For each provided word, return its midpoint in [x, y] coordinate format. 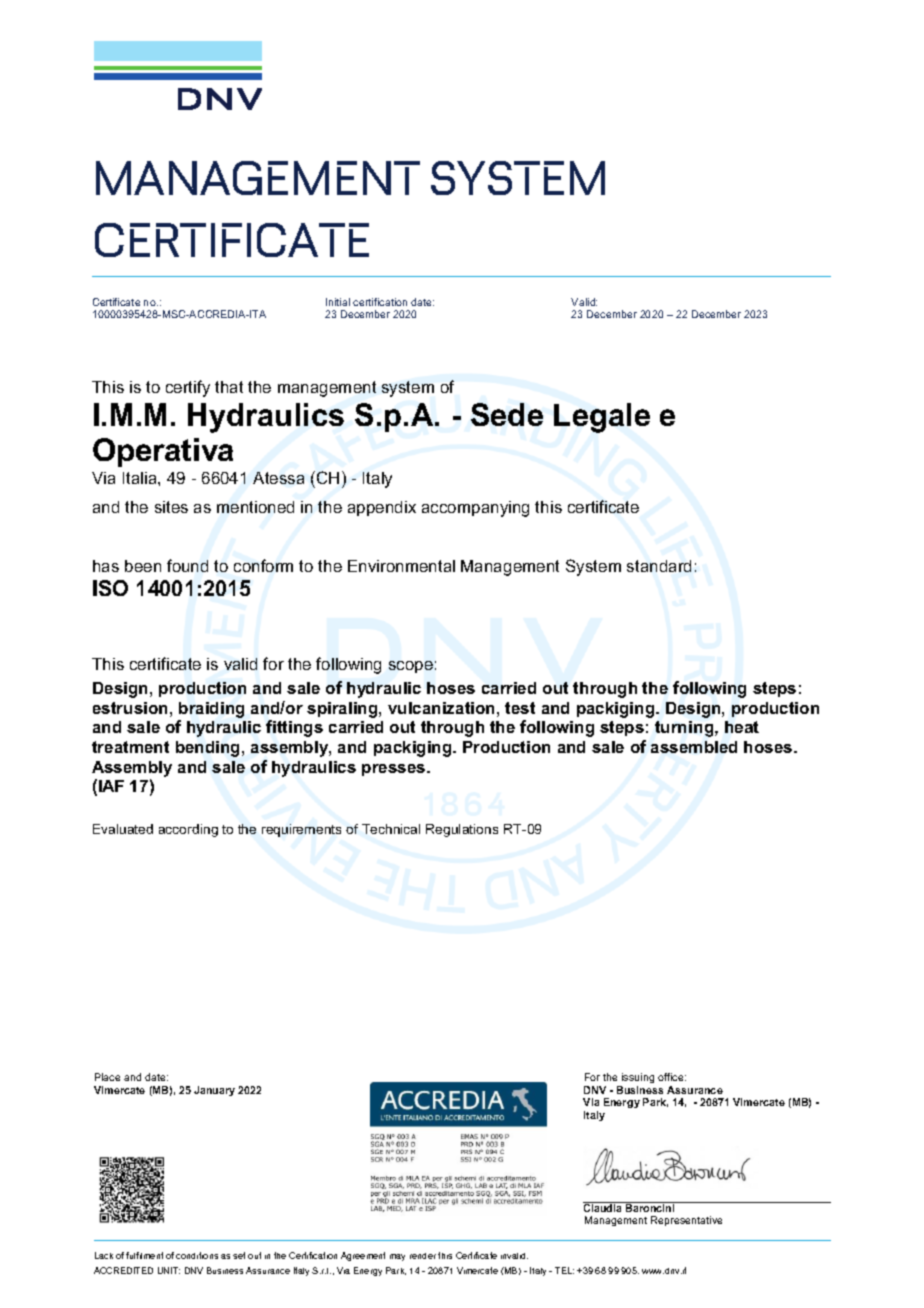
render [423, 1256]
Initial [338, 302]
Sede [507, 414]
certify [188, 388]
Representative [686, 1221]
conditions [197, 1255]
